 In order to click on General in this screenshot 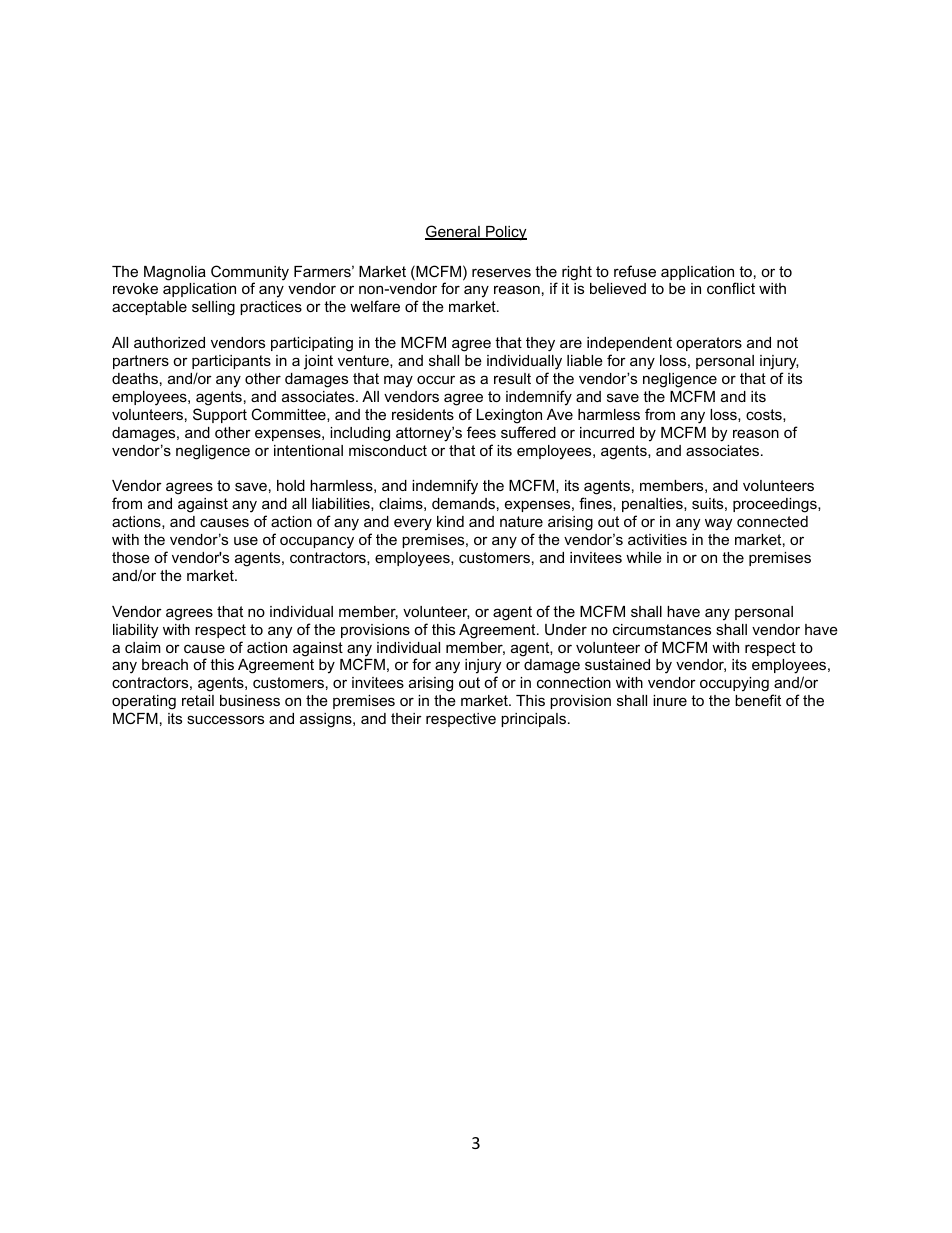, I will do `click(453, 232)`.
